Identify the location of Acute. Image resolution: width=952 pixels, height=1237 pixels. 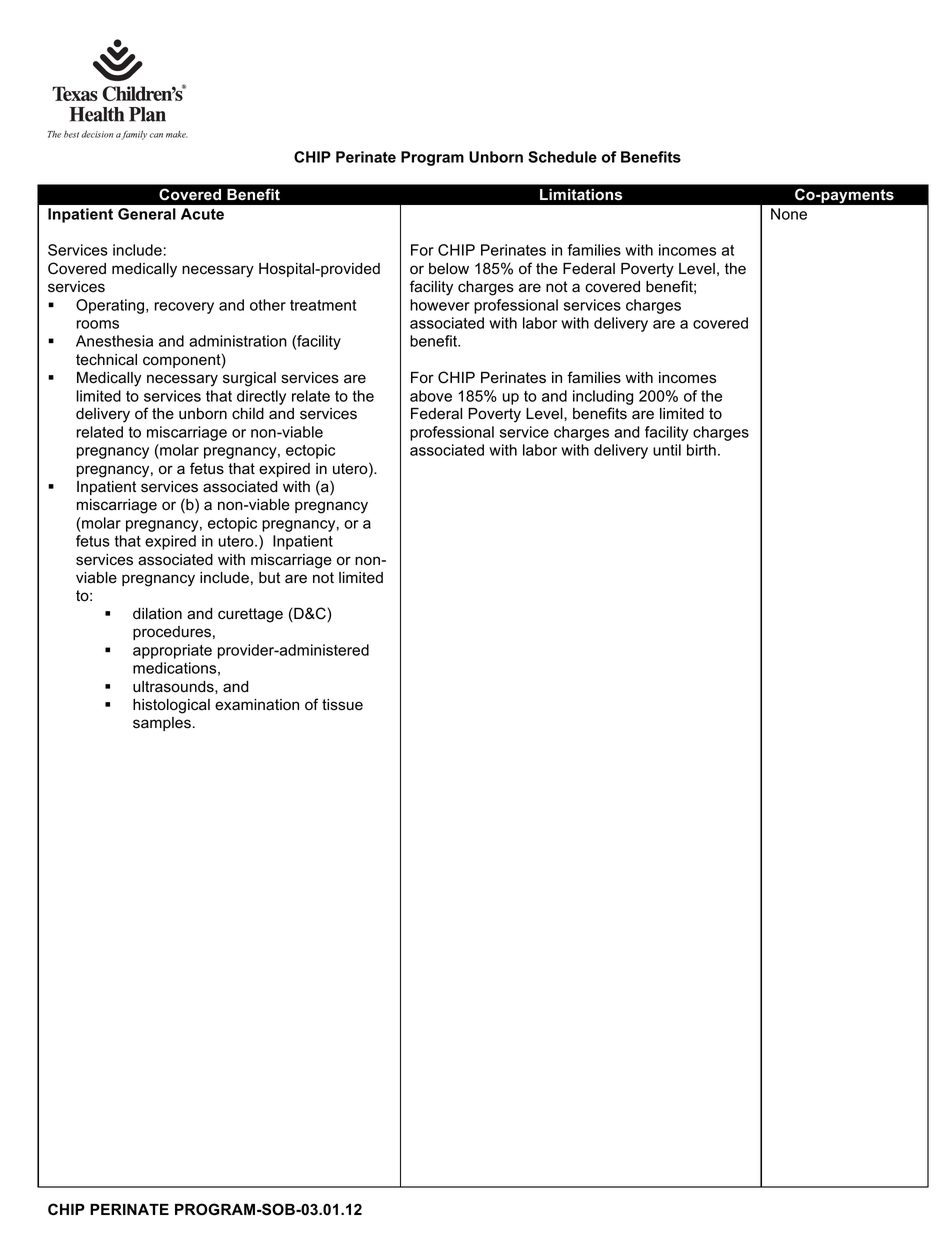
(202, 214).
